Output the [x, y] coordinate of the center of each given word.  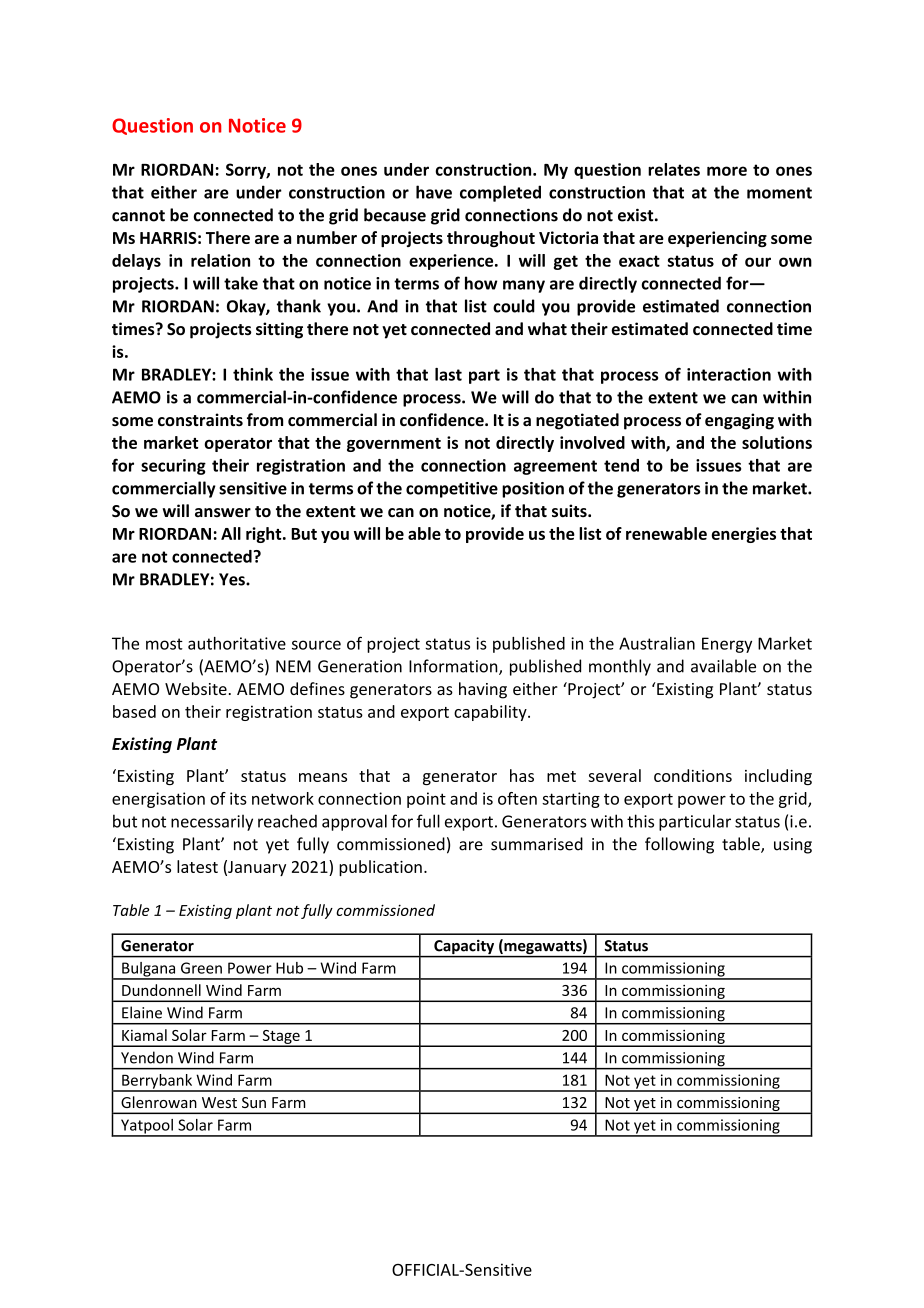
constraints [200, 420]
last [448, 374]
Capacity [464, 948]
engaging [739, 421]
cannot [138, 216]
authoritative [237, 643]
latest [197, 866]
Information [454, 667]
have [434, 192]
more [727, 171]
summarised [537, 844]
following [679, 845]
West [219, 1102]
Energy [727, 645]
